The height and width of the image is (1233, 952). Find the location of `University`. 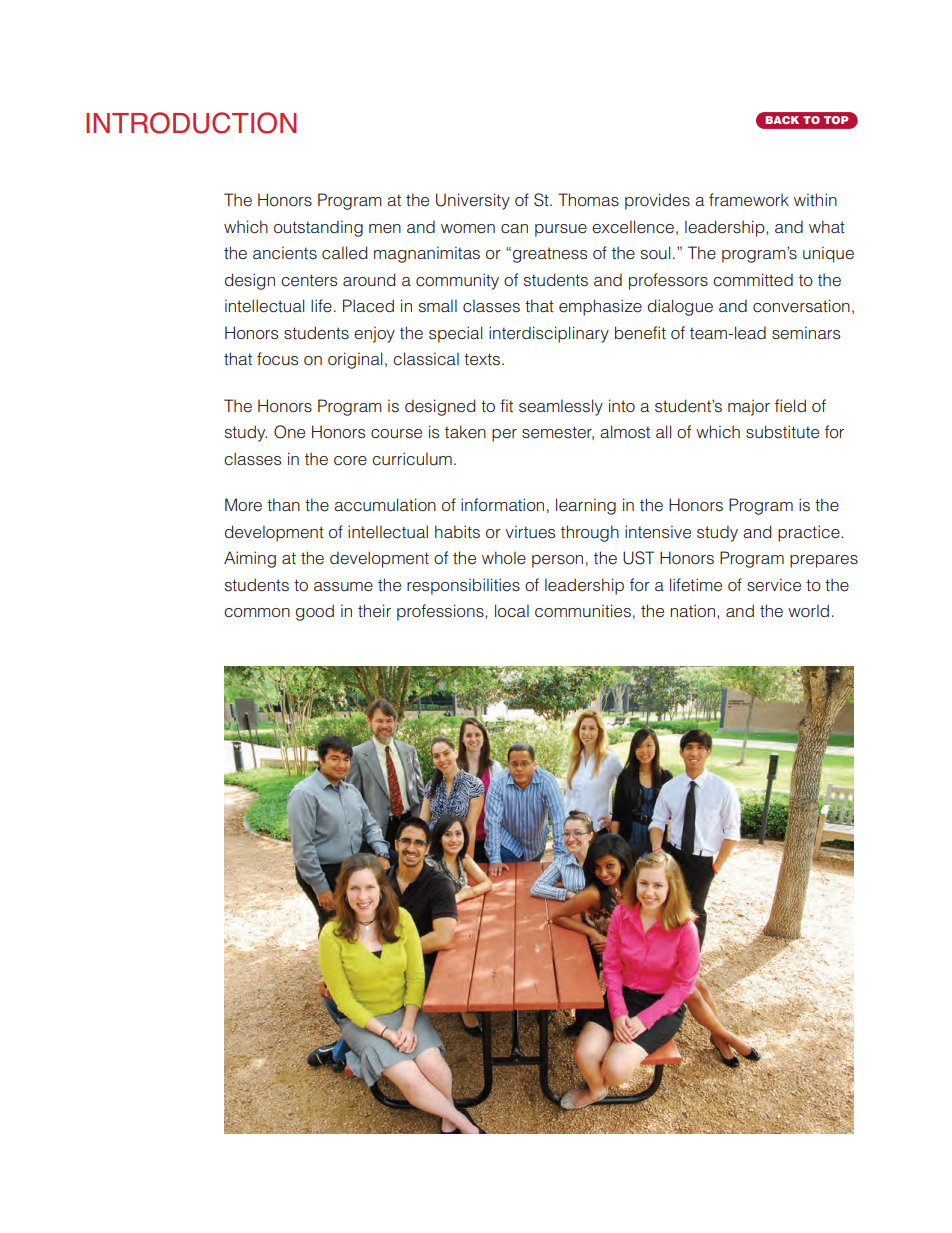

University is located at coordinates (473, 201).
